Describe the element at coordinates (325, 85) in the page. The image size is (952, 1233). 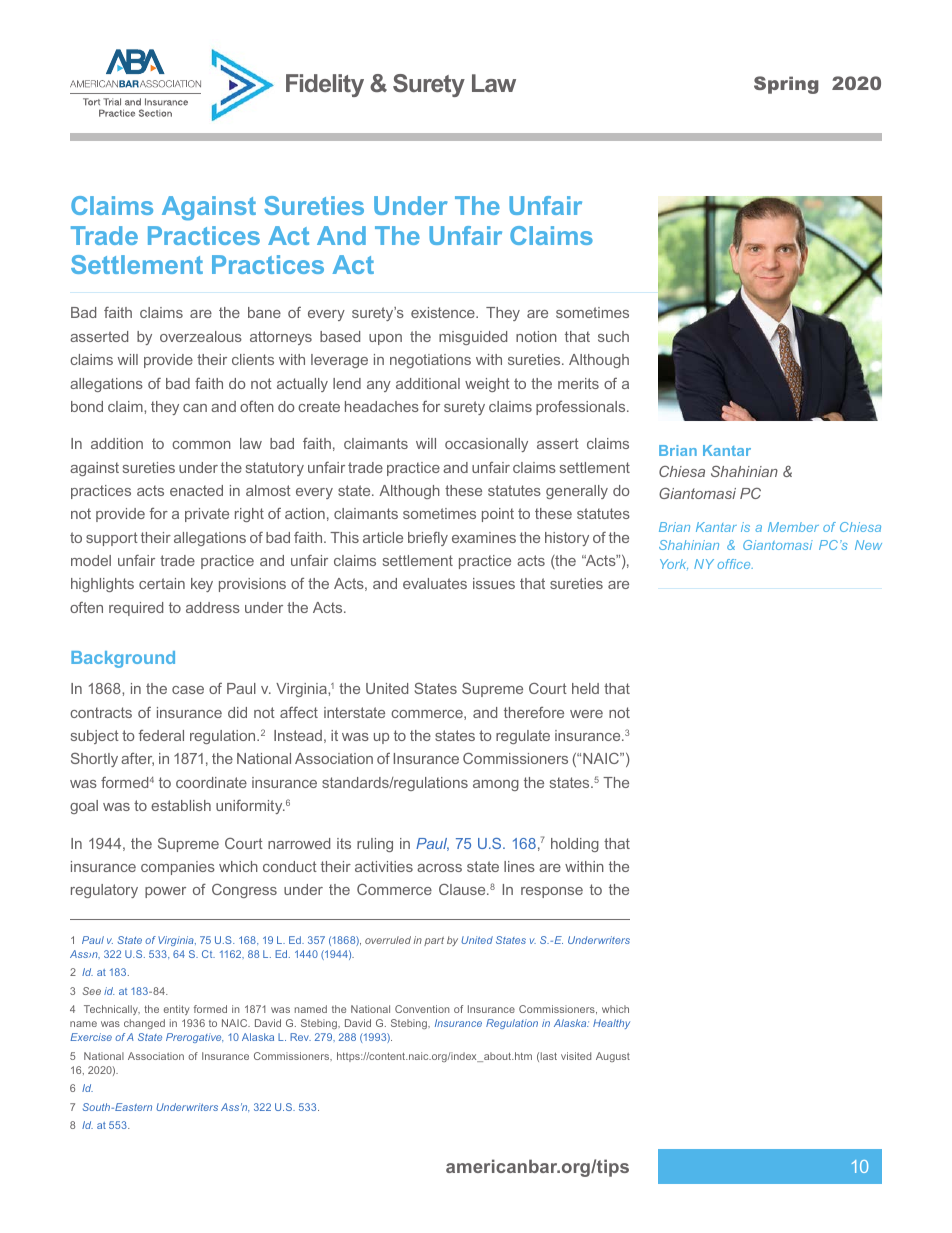
I see `Fidelity` at that location.
